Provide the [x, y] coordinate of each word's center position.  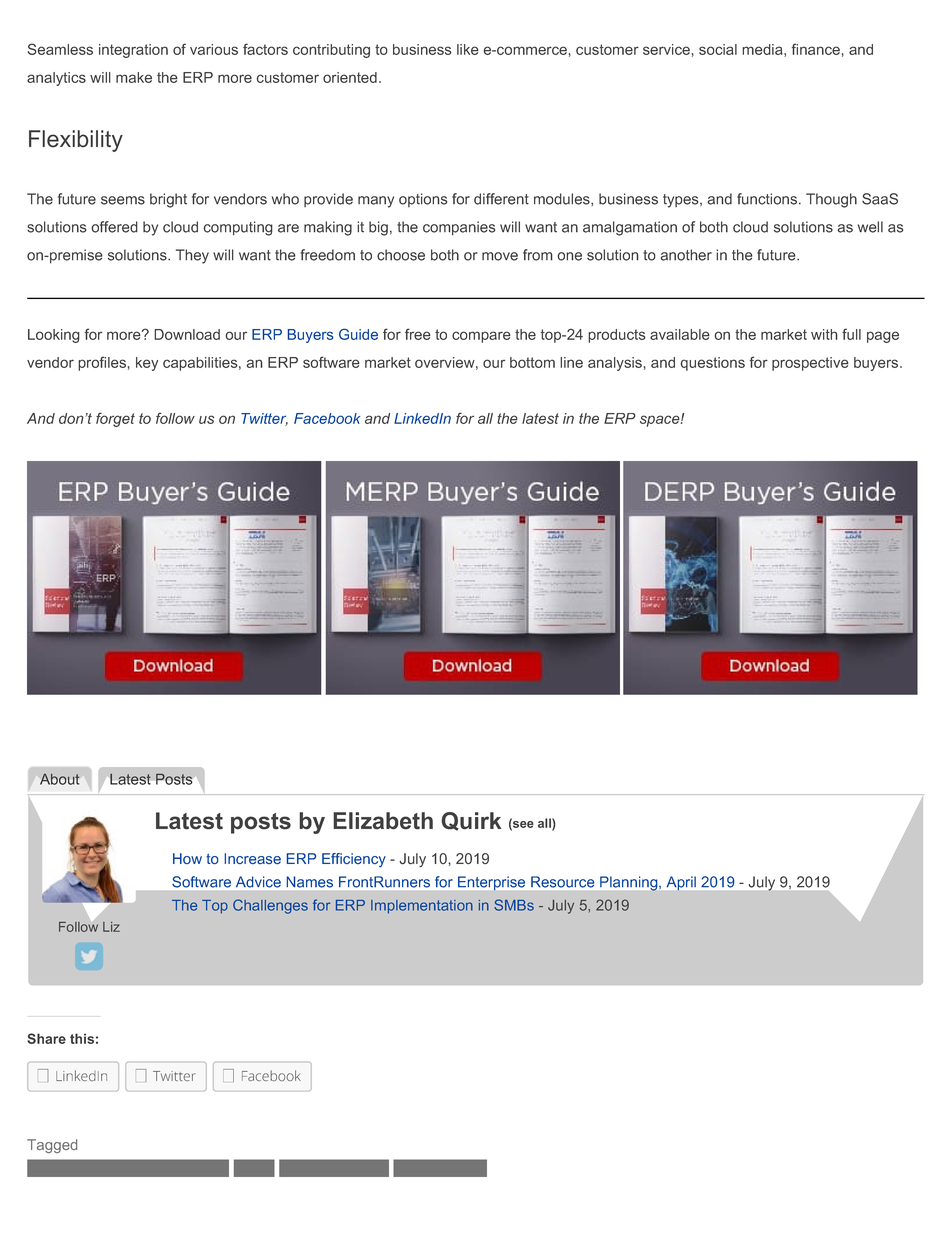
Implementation [422, 907]
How [187, 858]
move [500, 256]
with [824, 334]
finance [816, 49]
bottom [532, 362]
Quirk [471, 821]
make [134, 77]
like [468, 49]
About [59, 779]
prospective [810, 364]
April [681, 883]
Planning [630, 883]
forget [115, 419]
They [192, 256]
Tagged [52, 1146]
